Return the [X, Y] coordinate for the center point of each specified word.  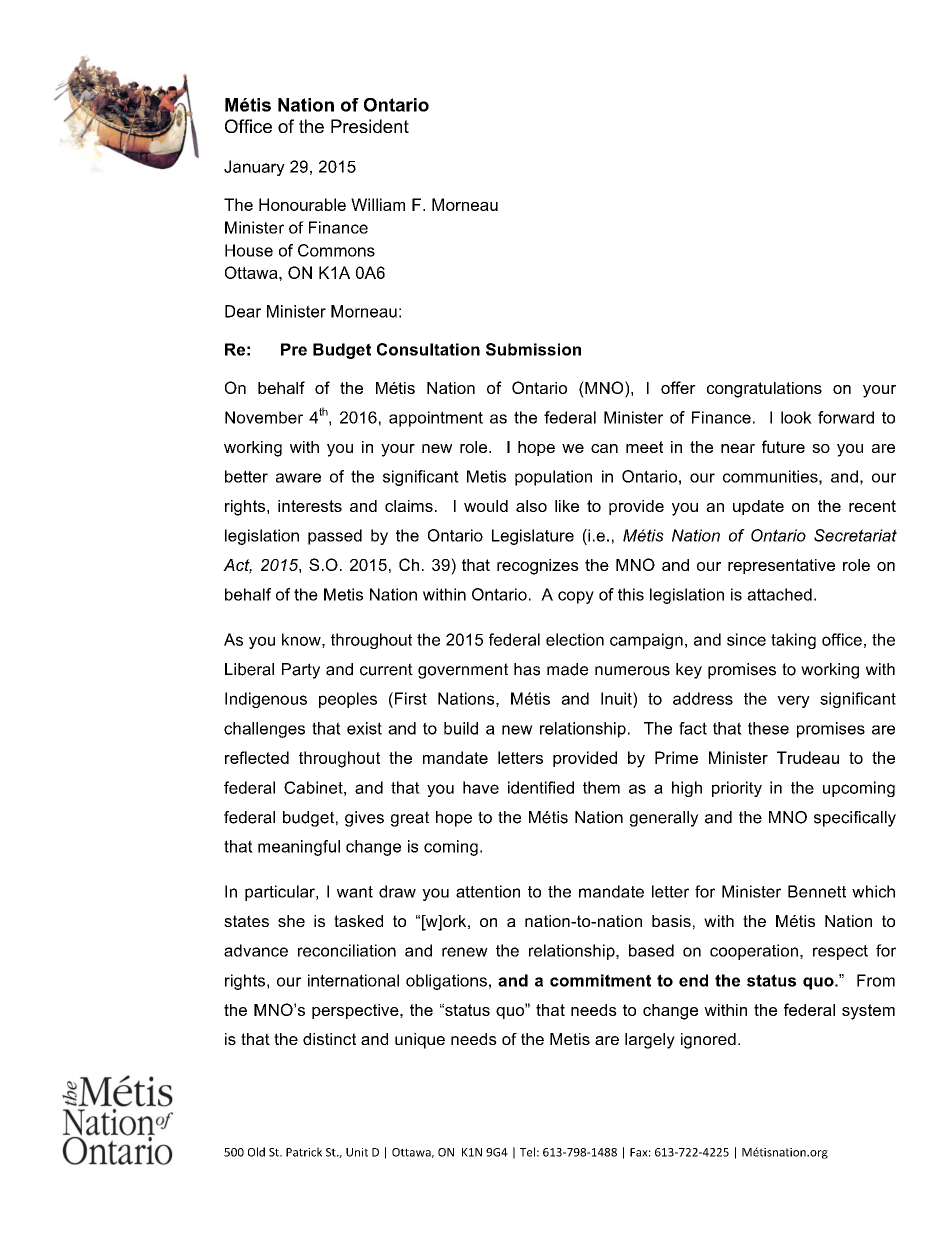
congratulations [764, 390]
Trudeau [808, 757]
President [370, 126]
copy [576, 597]
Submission [533, 349]
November [264, 417]
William [378, 204]
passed [335, 537]
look [796, 417]
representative [781, 566]
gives [364, 819]
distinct [329, 1039]
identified [541, 787]
